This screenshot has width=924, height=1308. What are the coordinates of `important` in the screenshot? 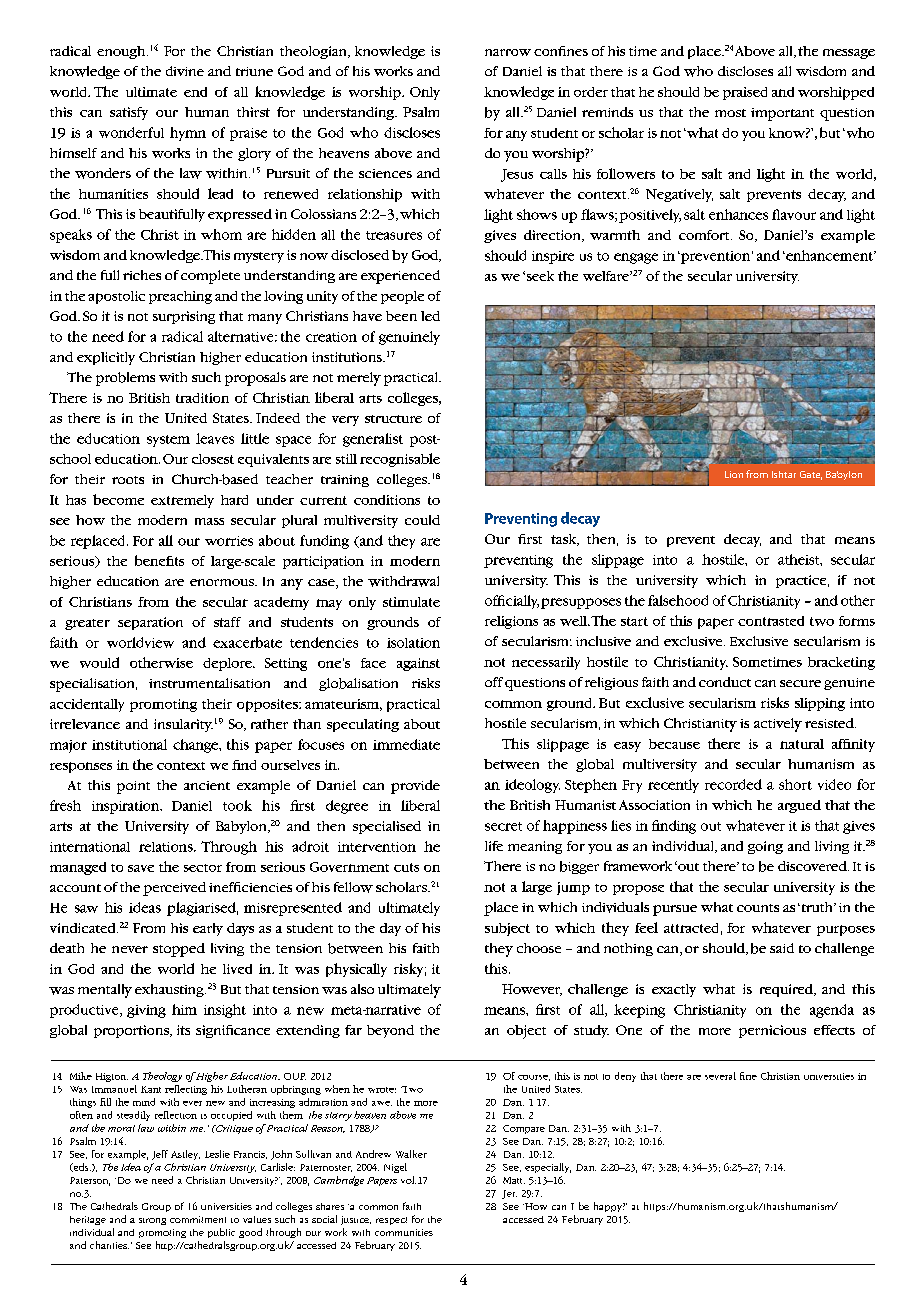 It's located at (782, 114).
